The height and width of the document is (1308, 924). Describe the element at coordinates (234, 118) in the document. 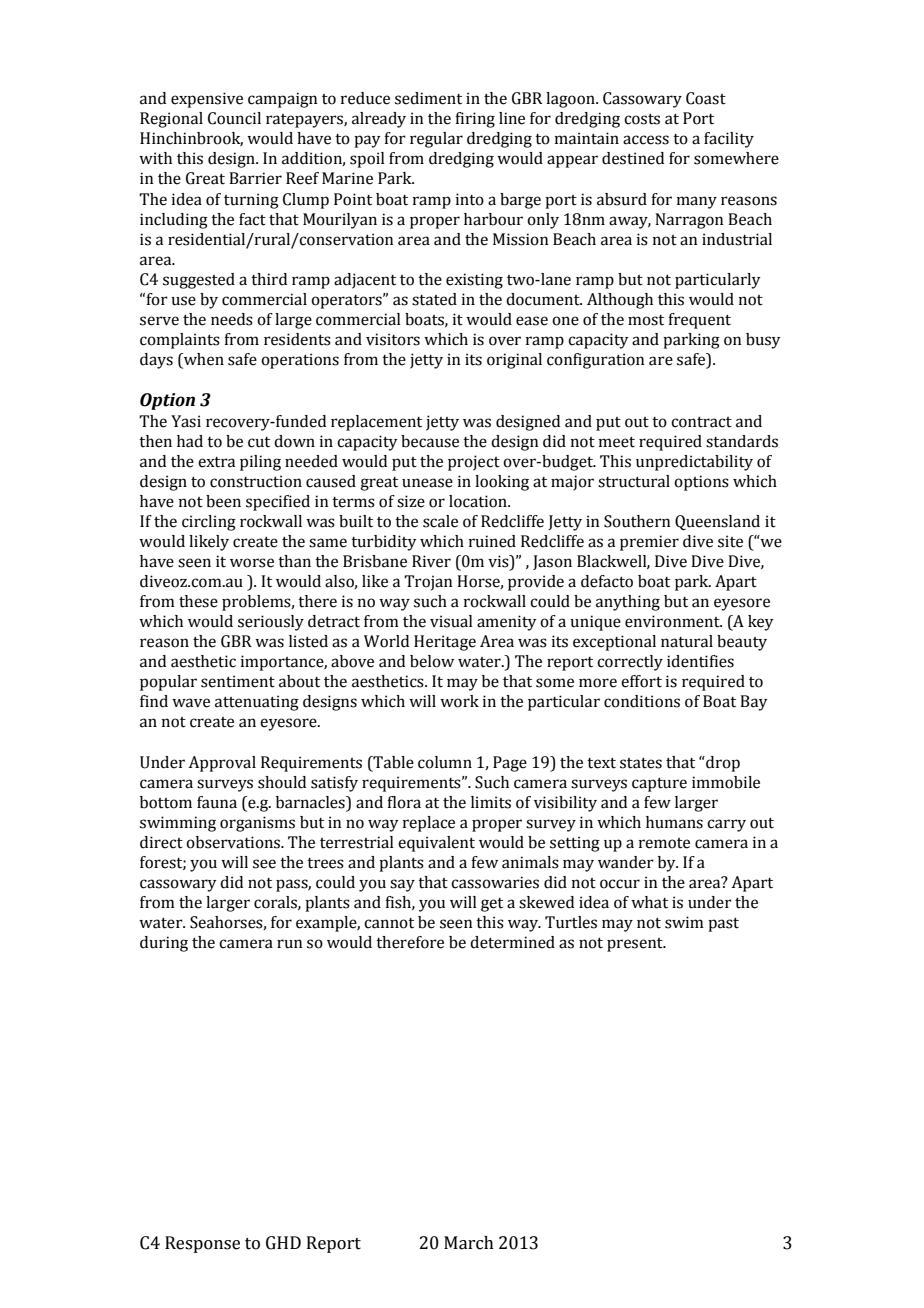

I see `Council` at that location.
